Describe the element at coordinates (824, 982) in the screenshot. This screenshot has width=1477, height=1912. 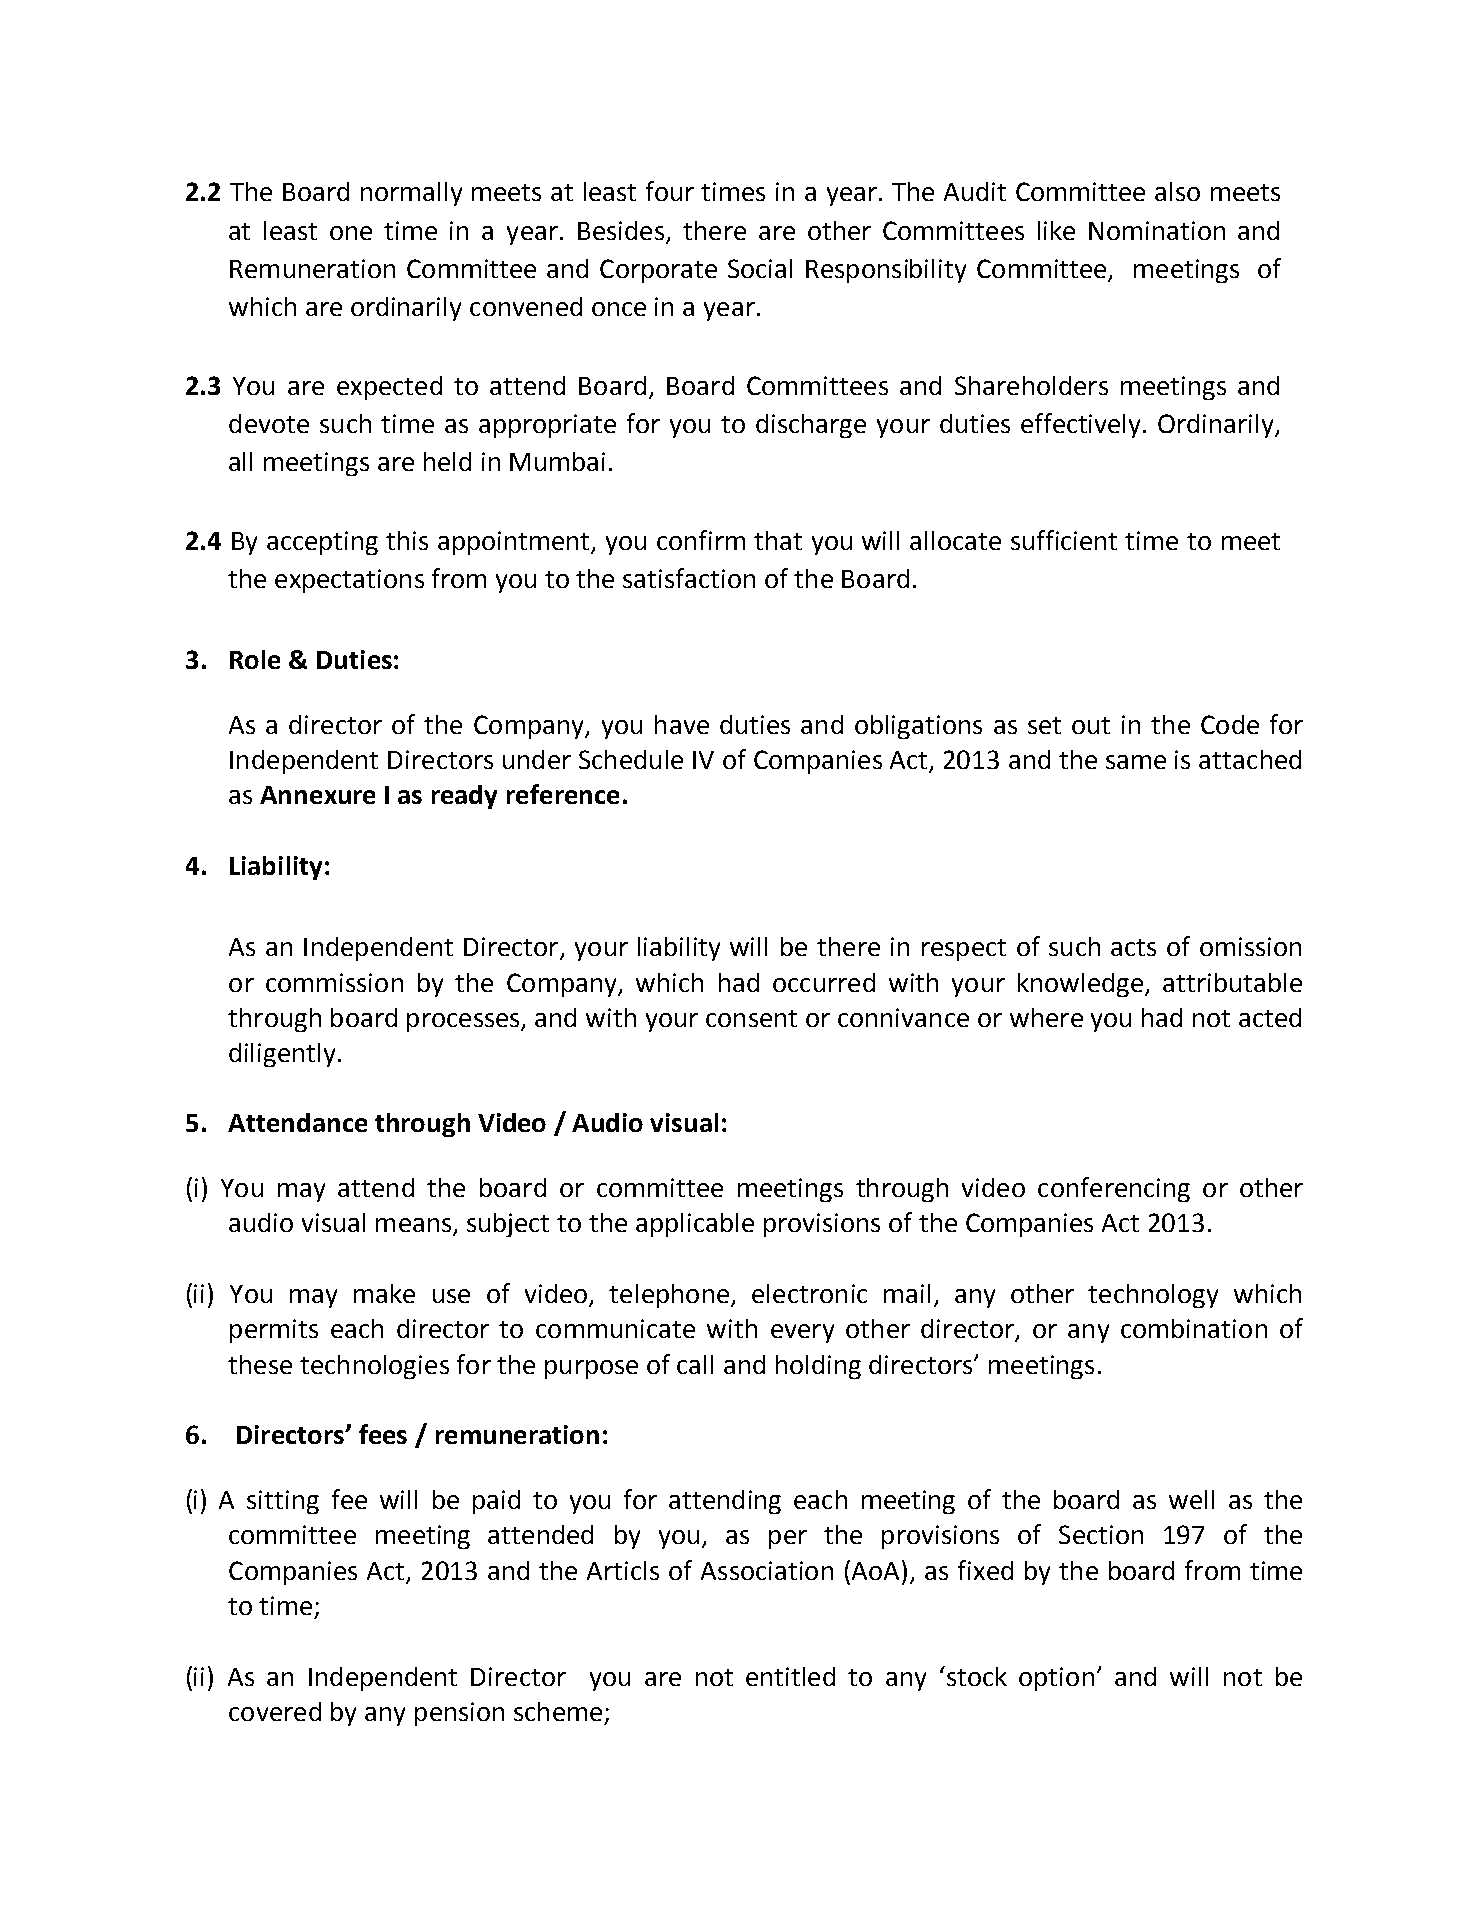
I see `occurred` at that location.
